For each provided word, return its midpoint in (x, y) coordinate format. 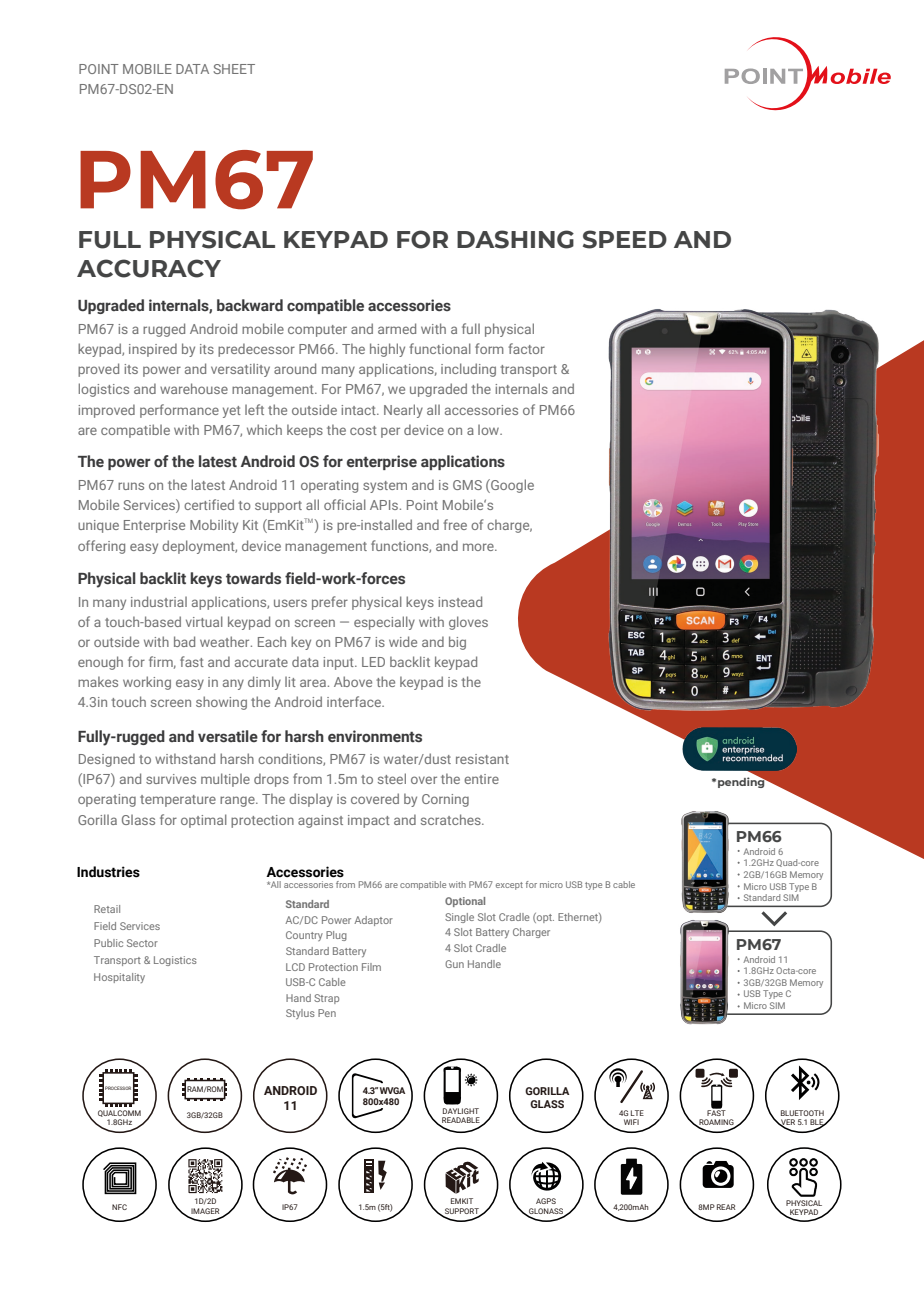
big (457, 643)
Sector (142, 943)
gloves (468, 623)
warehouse (194, 388)
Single (459, 918)
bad (184, 641)
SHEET (234, 69)
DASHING (515, 239)
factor (526, 348)
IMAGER (205, 1211)
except (509, 886)
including (468, 370)
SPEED (625, 239)
